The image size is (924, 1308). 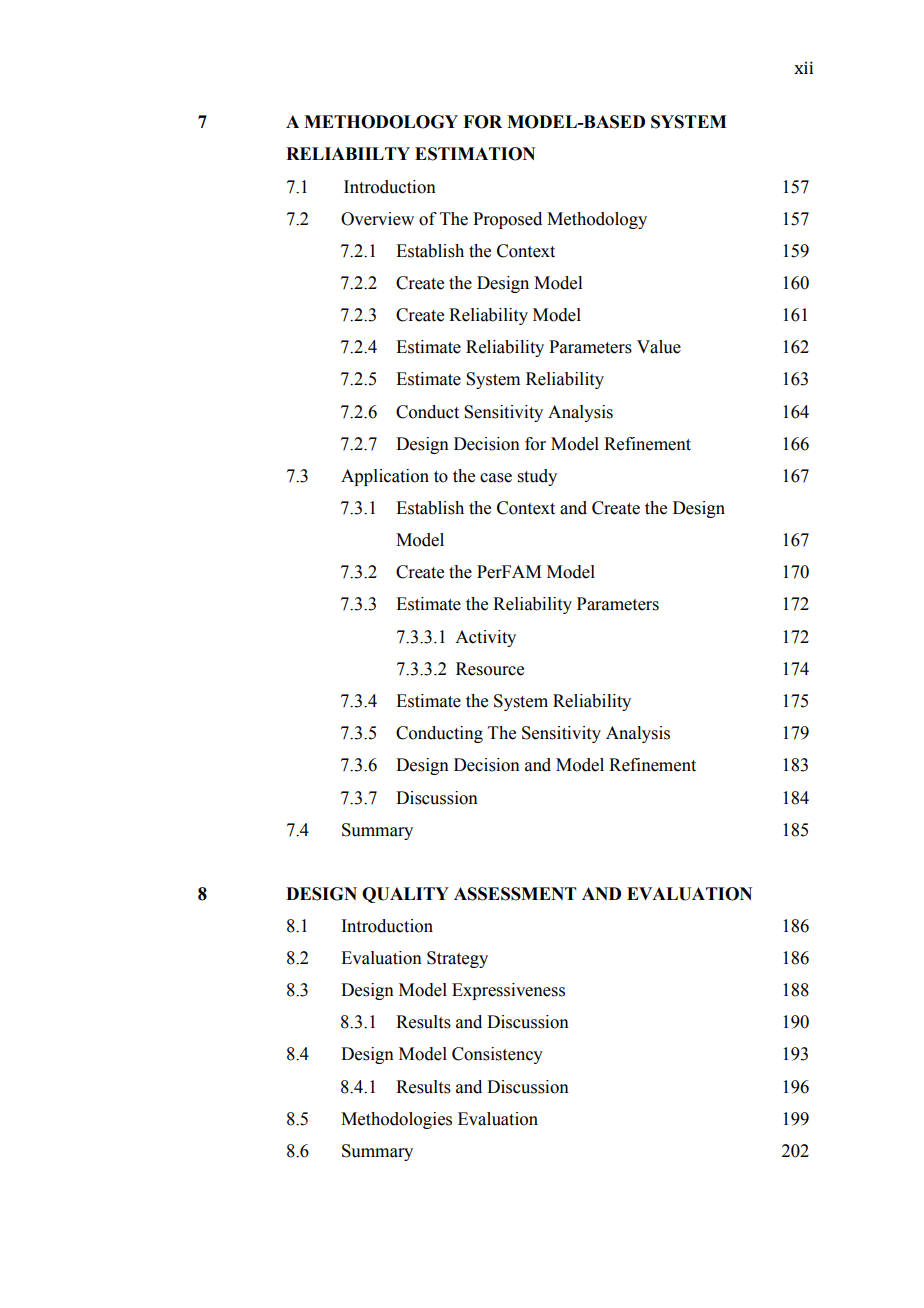 I want to click on Expressiveness, so click(x=508, y=991).
